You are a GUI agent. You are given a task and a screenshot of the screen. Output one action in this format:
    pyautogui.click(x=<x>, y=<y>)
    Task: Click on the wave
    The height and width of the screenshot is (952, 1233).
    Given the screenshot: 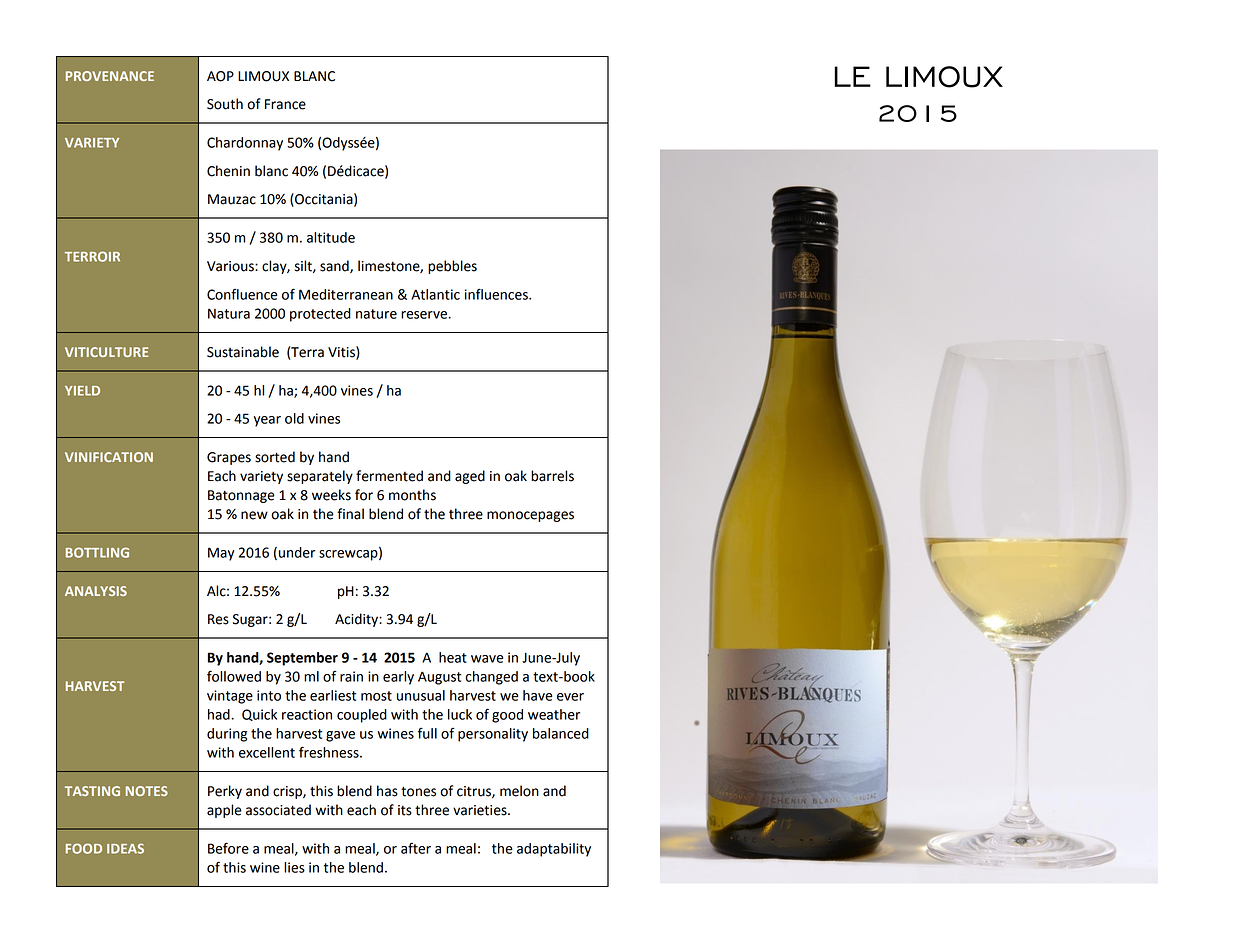 What is the action you would take?
    pyautogui.click(x=487, y=659)
